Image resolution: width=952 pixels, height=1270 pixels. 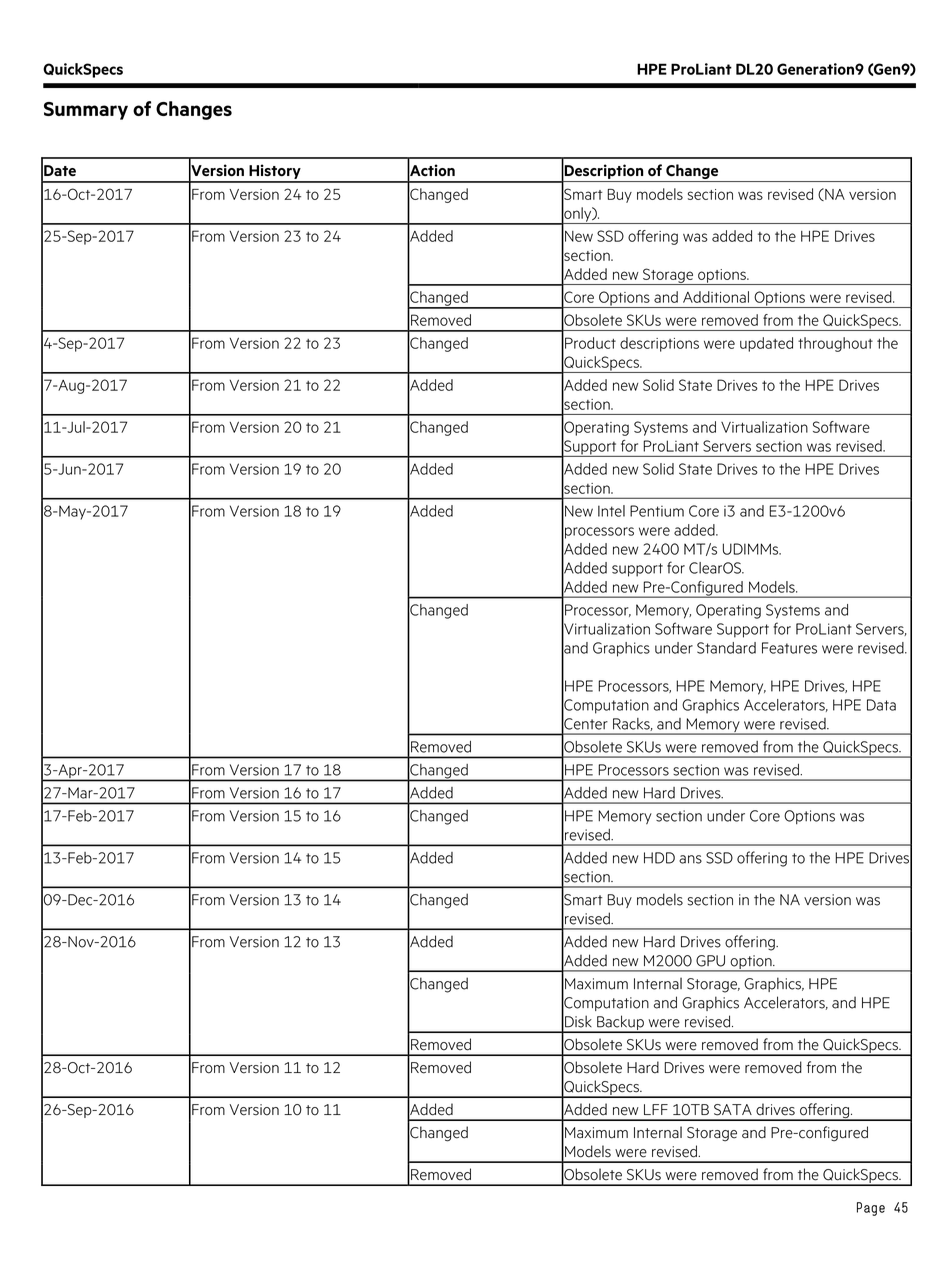 What do you see at coordinates (611, 511) in the document?
I see `Intel` at bounding box center [611, 511].
